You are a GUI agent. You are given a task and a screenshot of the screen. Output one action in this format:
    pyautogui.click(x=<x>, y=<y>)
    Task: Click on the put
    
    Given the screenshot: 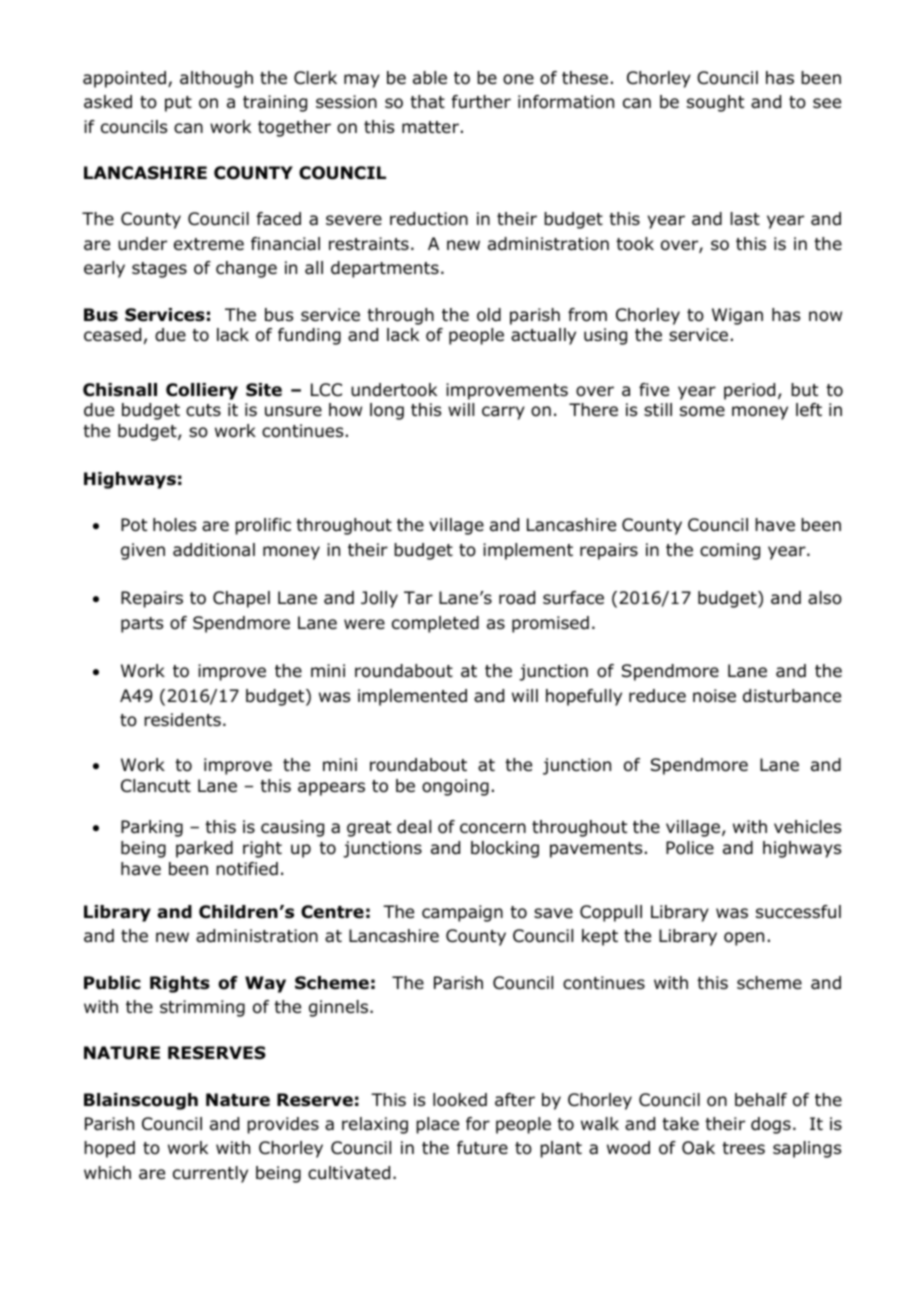 What is the action you would take?
    pyautogui.click(x=178, y=104)
